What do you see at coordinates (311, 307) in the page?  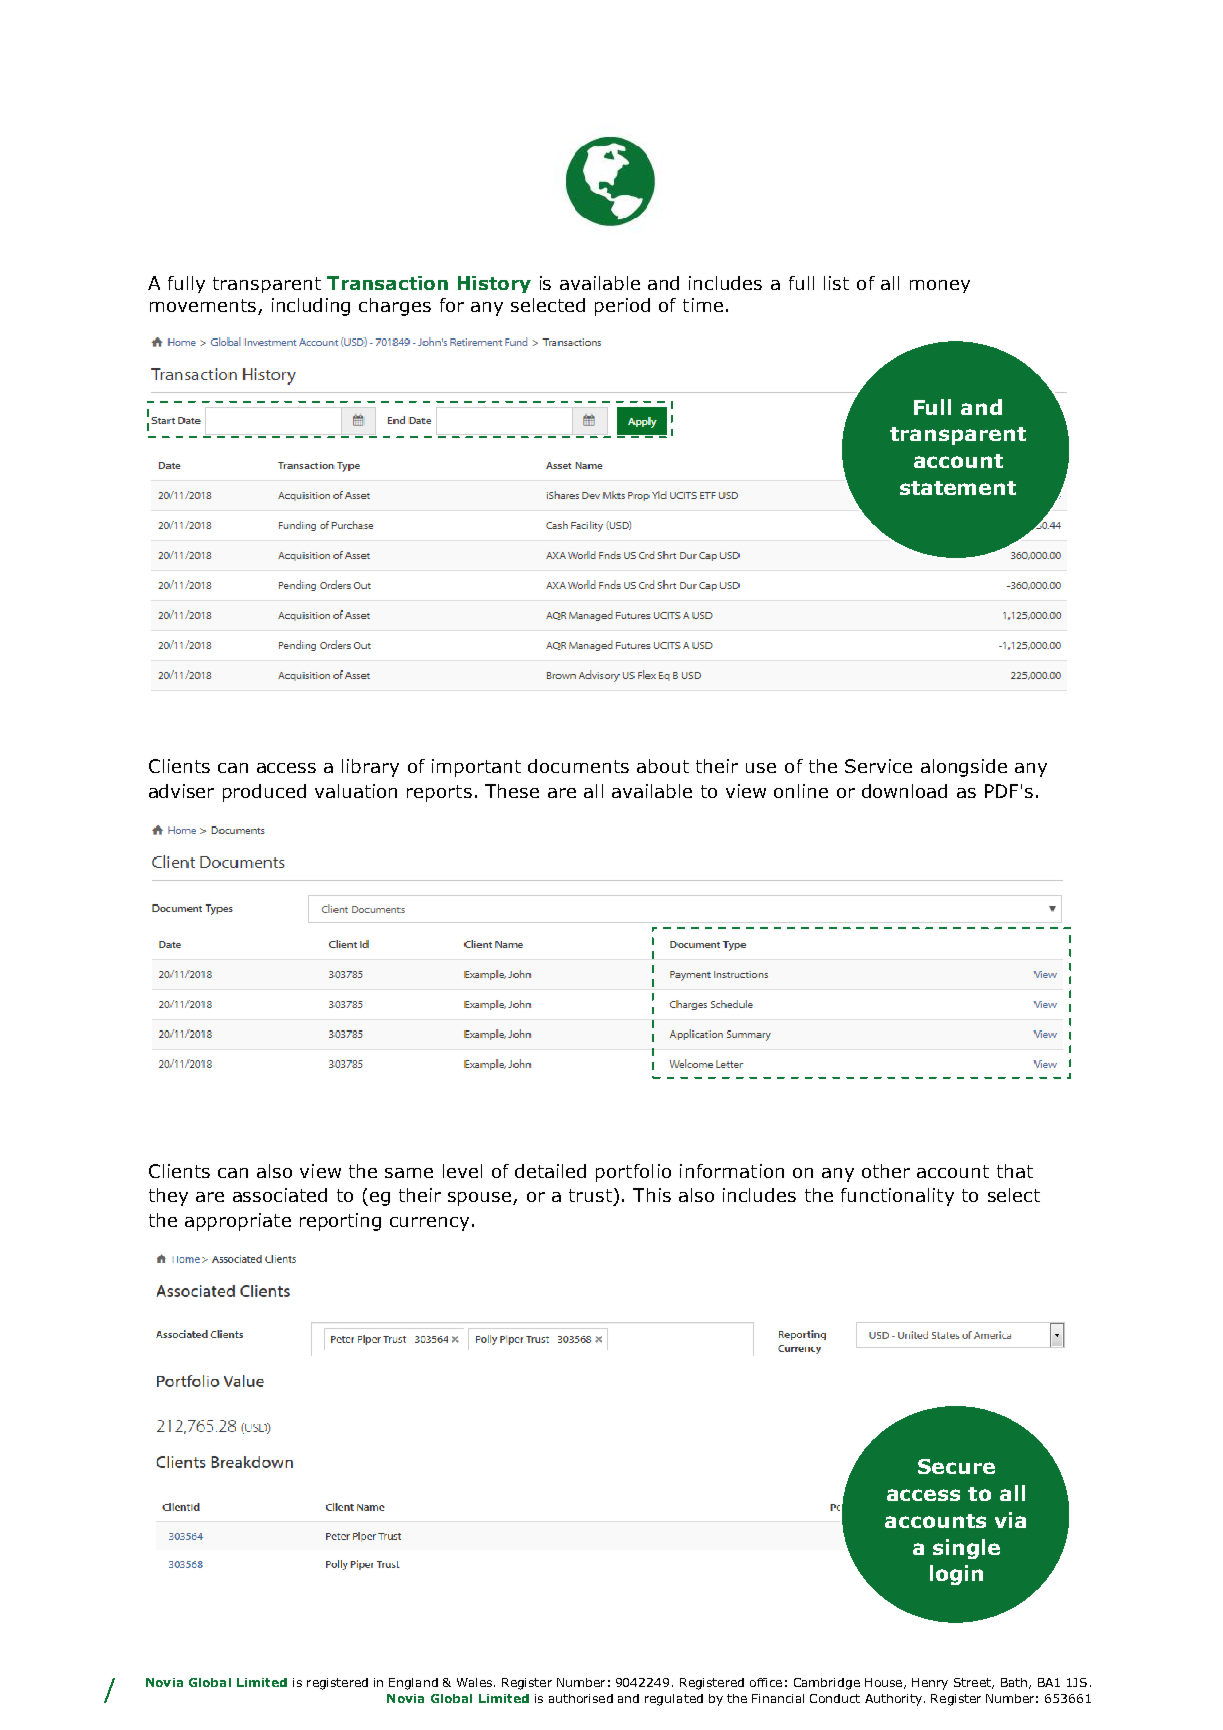 I see `including` at bounding box center [311, 307].
